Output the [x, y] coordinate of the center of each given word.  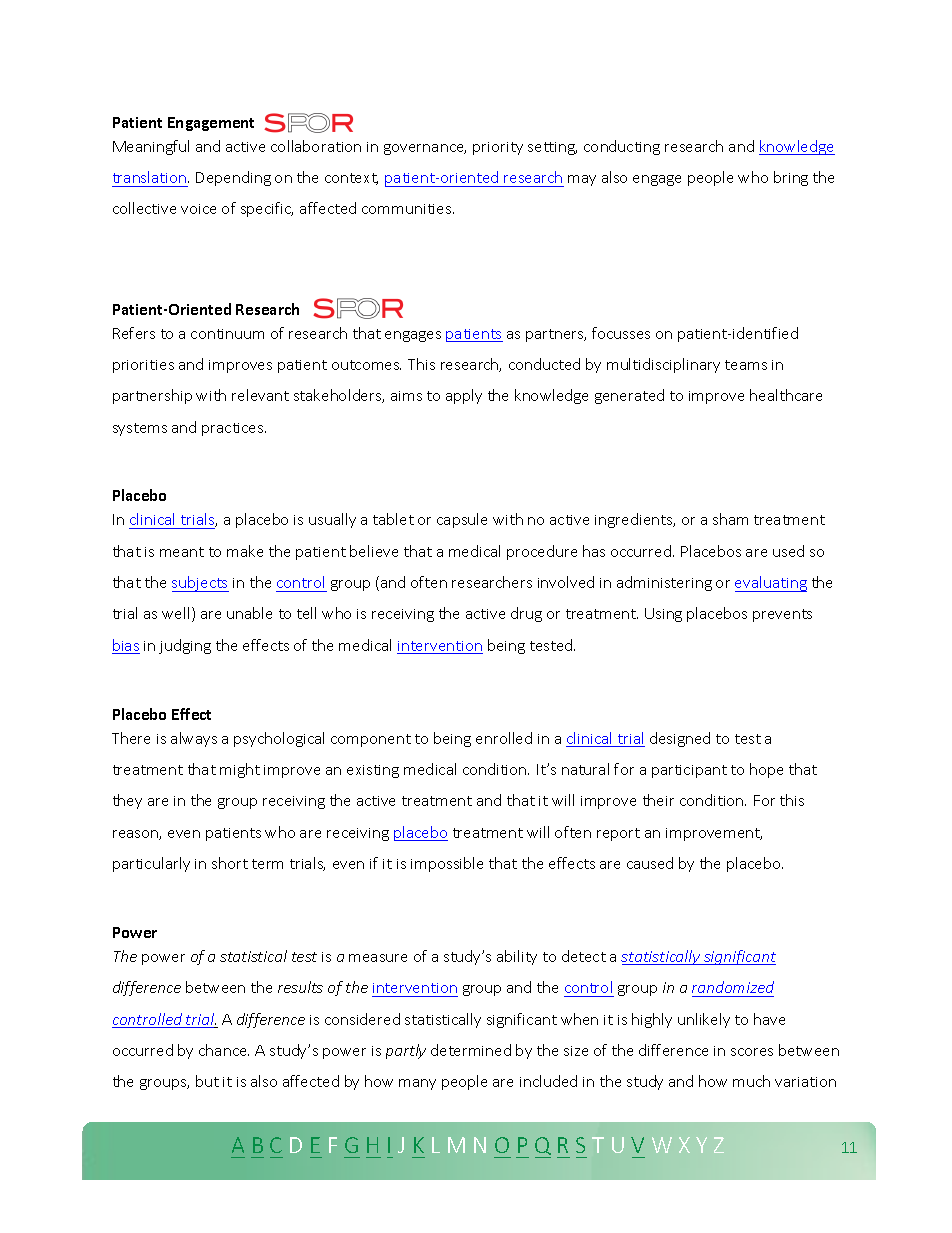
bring [791, 178]
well [175, 613]
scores [752, 1052]
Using [663, 615]
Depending [233, 178]
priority [498, 148]
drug [526, 614]
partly [406, 1051]
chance [224, 1050]
